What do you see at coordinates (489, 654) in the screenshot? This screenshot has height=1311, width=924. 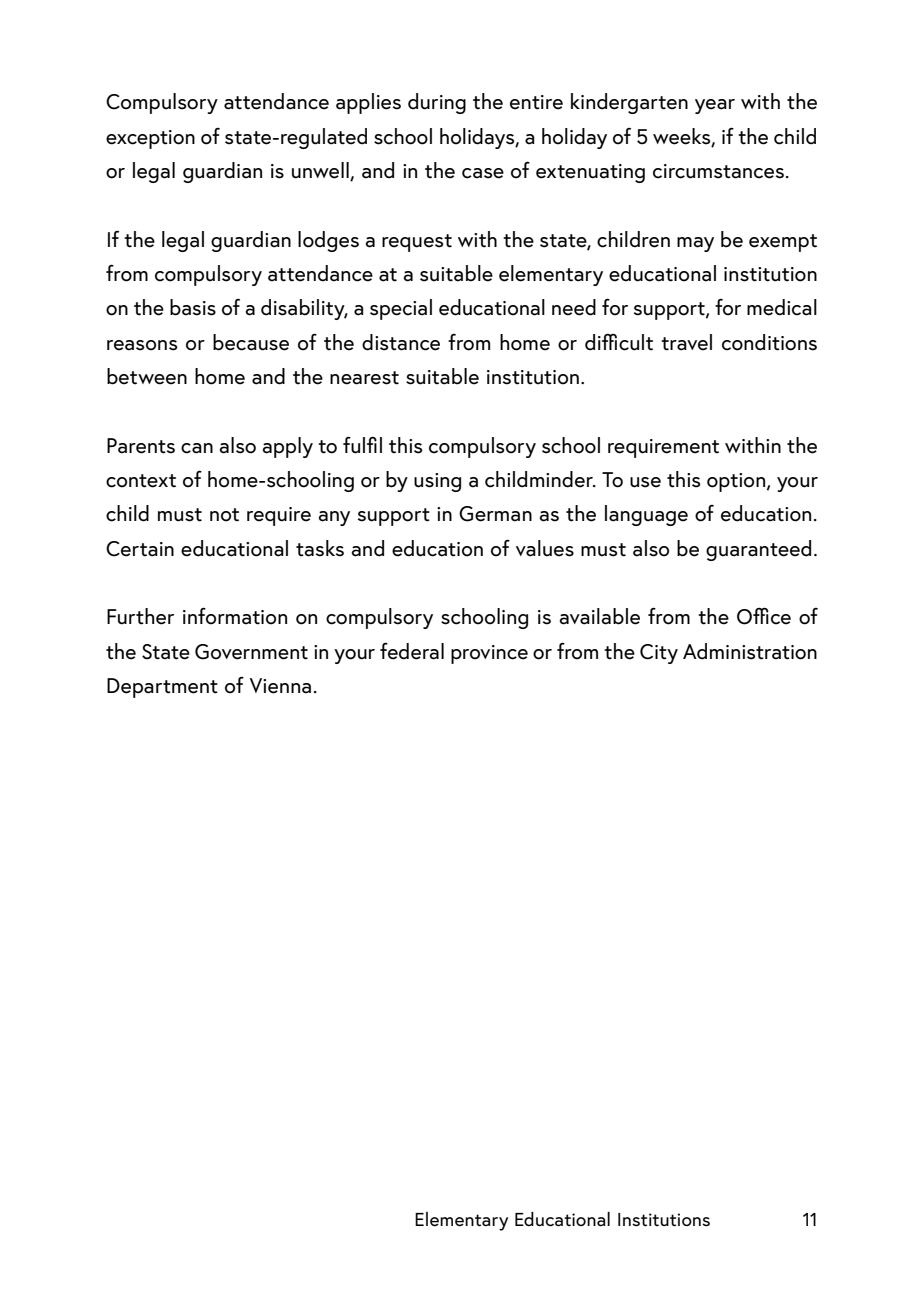 I see `province` at bounding box center [489, 654].
